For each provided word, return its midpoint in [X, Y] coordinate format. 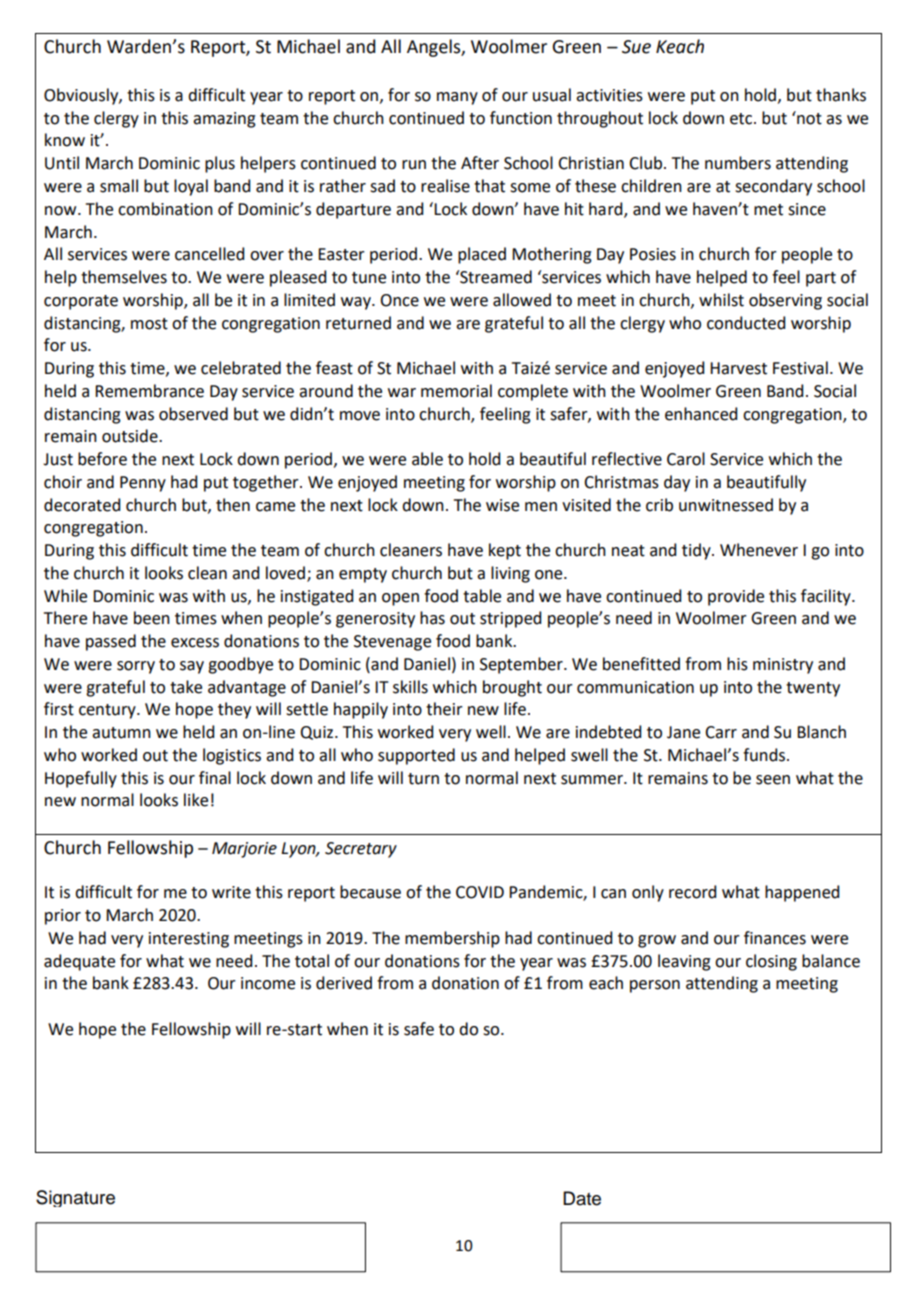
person [655, 986]
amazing [224, 120]
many [457, 98]
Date [582, 1198]
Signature [75, 1198]
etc [742, 119]
